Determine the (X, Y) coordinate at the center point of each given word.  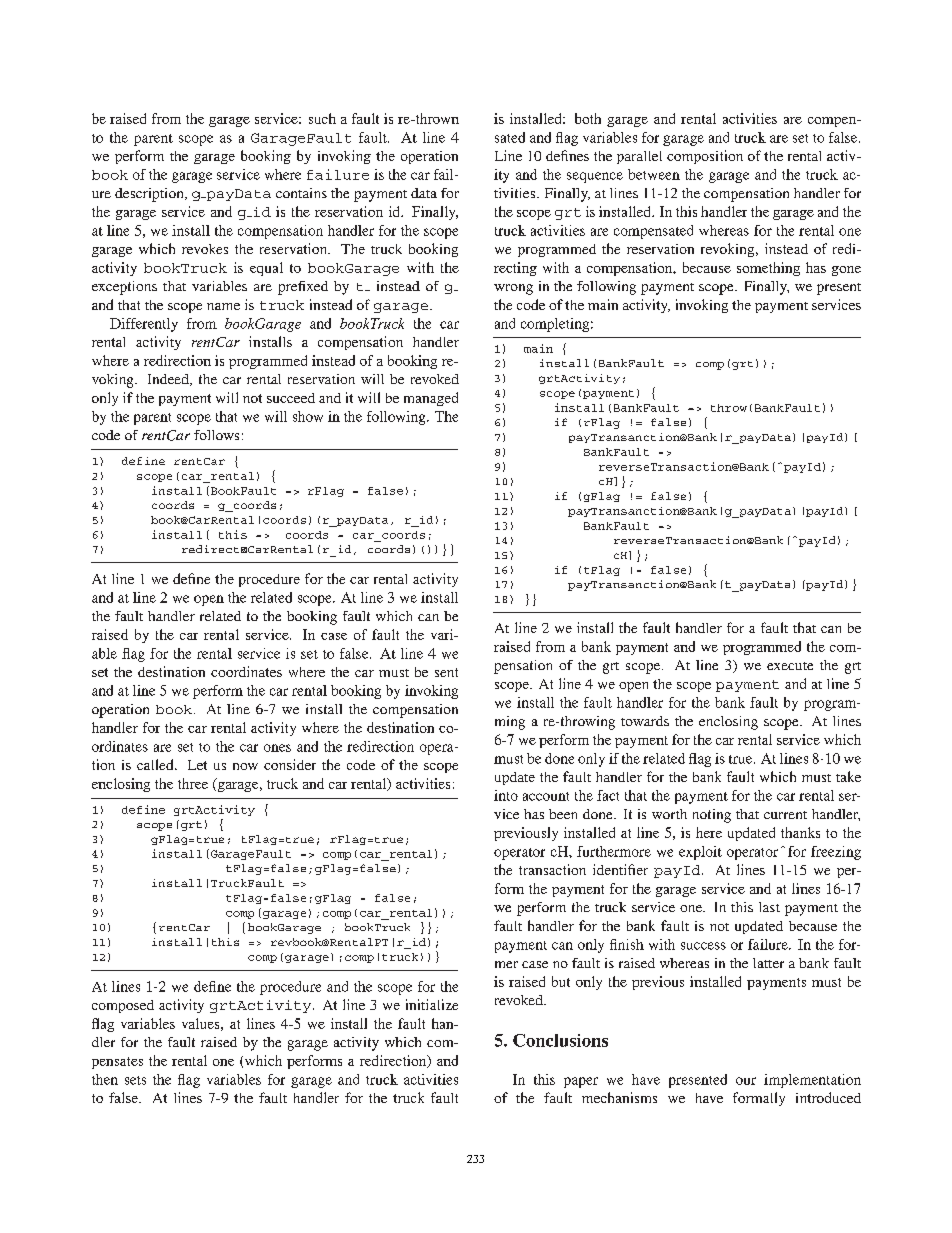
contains (301, 193)
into (506, 795)
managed (431, 399)
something (768, 269)
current (785, 815)
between (654, 174)
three (193, 783)
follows (216, 435)
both (588, 118)
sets (135, 1080)
